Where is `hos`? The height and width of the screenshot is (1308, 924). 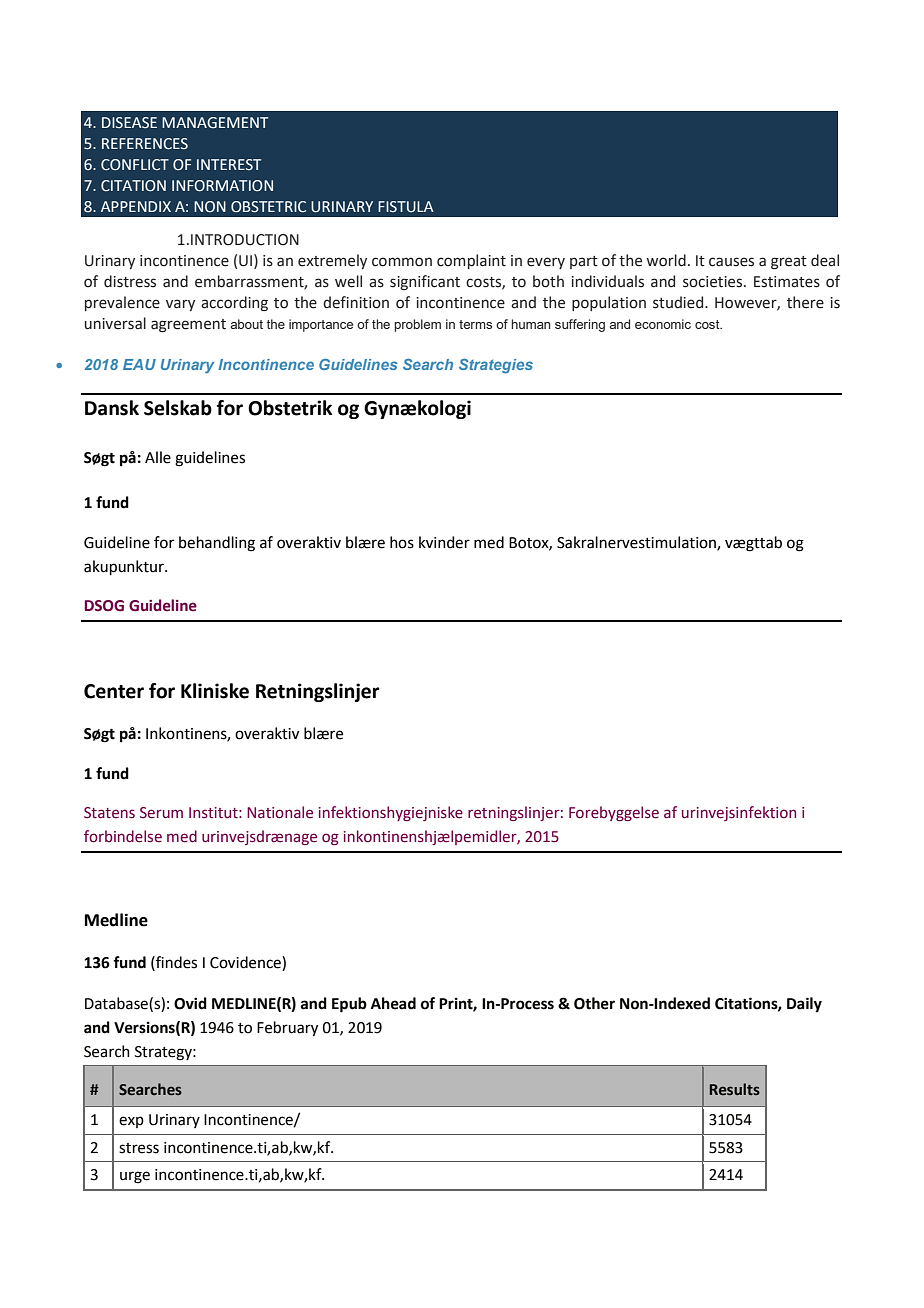 hos is located at coordinates (402, 542).
